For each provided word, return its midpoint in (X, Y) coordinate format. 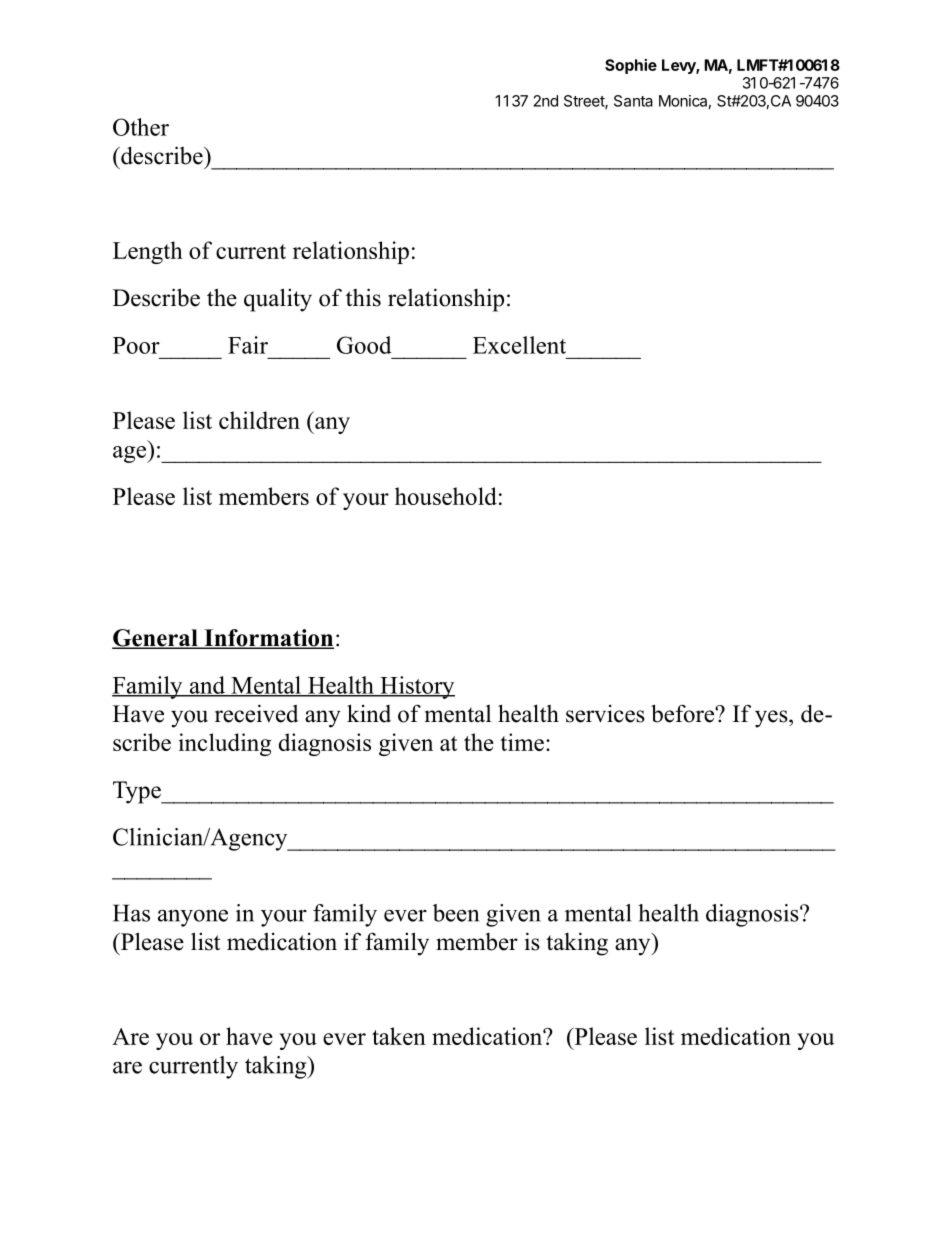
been (456, 913)
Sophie (631, 66)
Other (141, 127)
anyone (193, 918)
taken (399, 1036)
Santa (633, 101)
